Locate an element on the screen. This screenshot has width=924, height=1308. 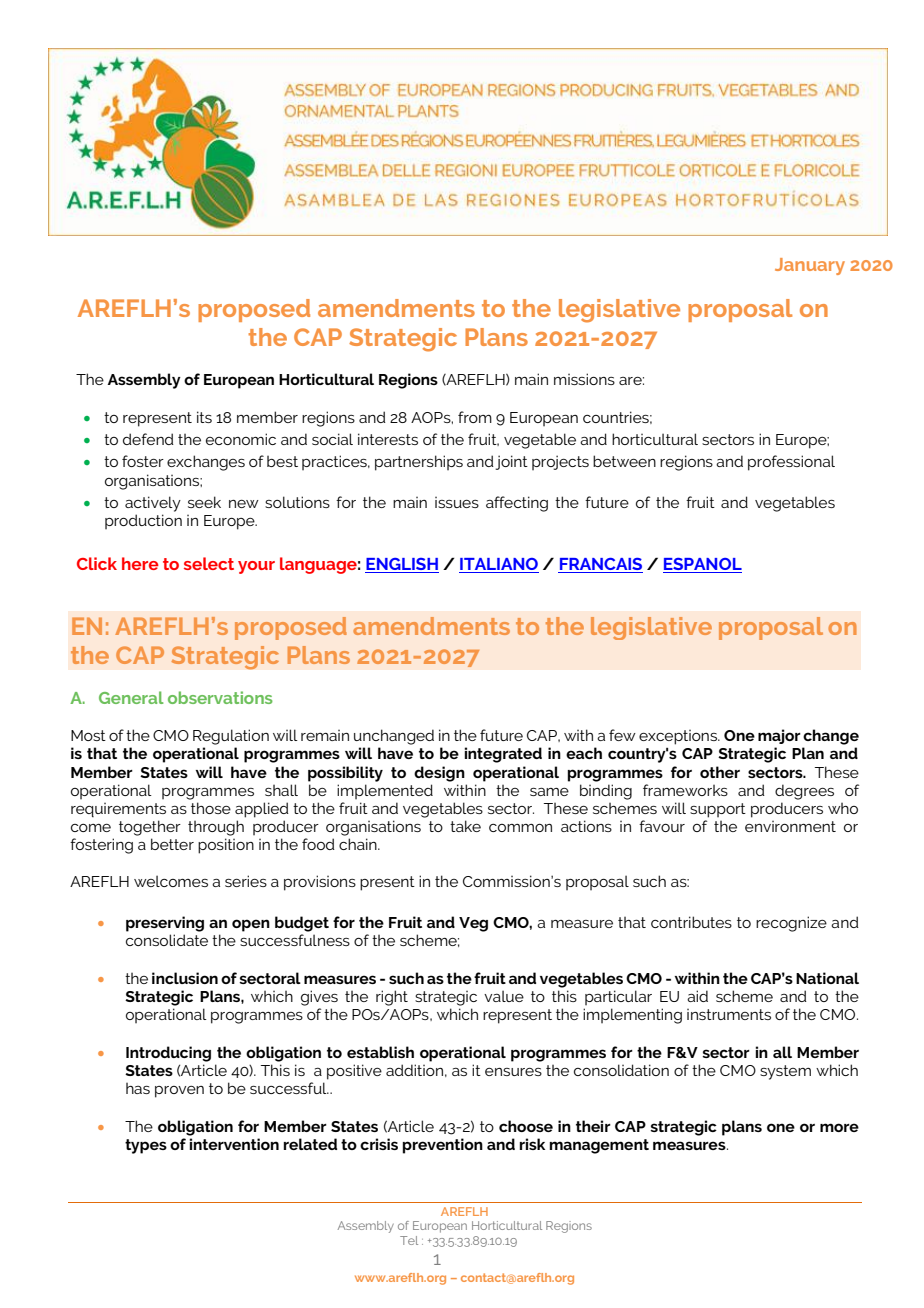
types is located at coordinates (146, 1146).
